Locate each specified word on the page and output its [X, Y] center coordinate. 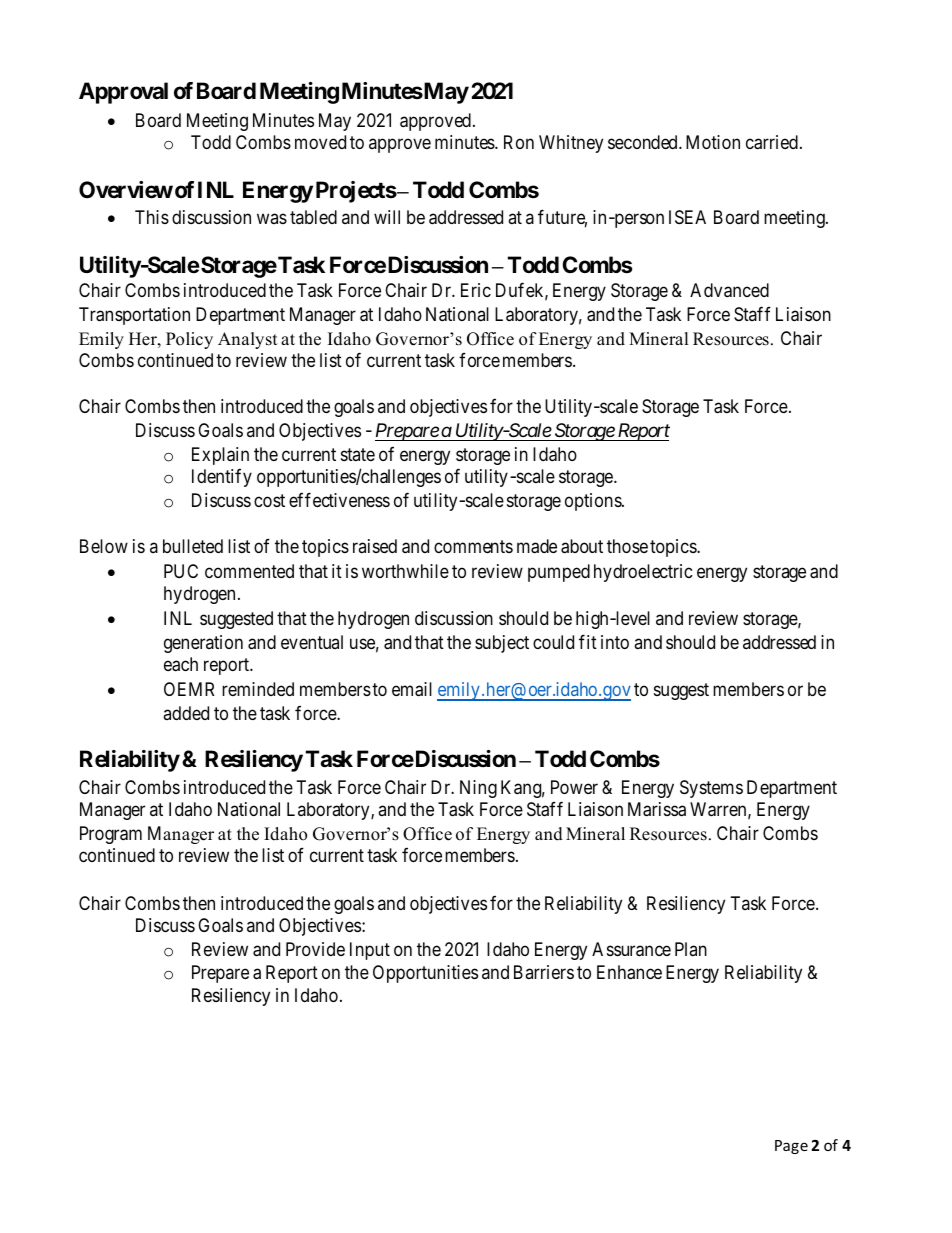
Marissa [657, 809]
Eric [476, 290]
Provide [315, 949]
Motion [713, 142]
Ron [519, 142]
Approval [123, 93]
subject [502, 644]
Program [111, 835]
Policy [189, 340]
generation [203, 644]
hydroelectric [643, 573]
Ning [478, 789]
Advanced [729, 290]
